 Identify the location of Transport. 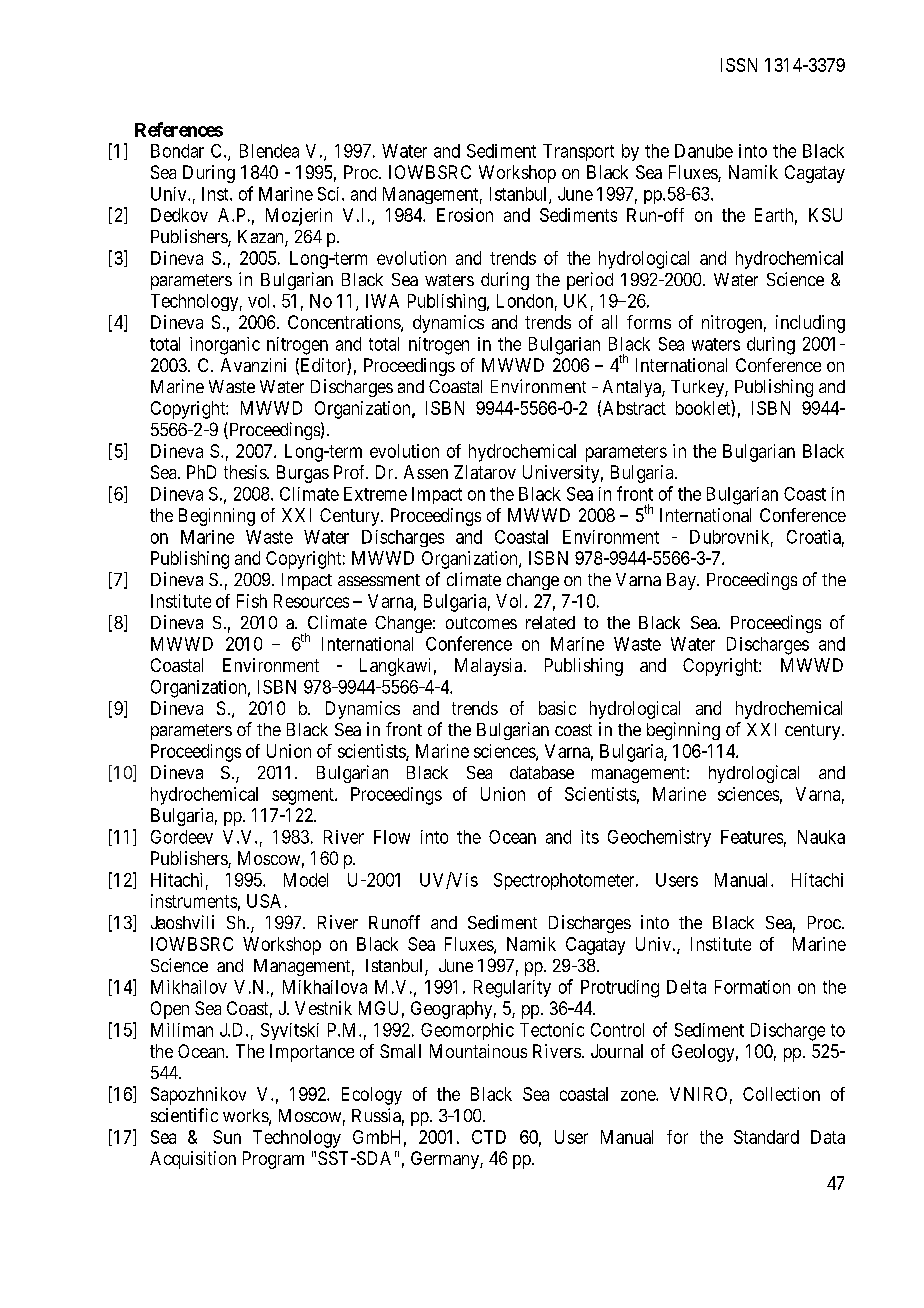
(578, 152).
